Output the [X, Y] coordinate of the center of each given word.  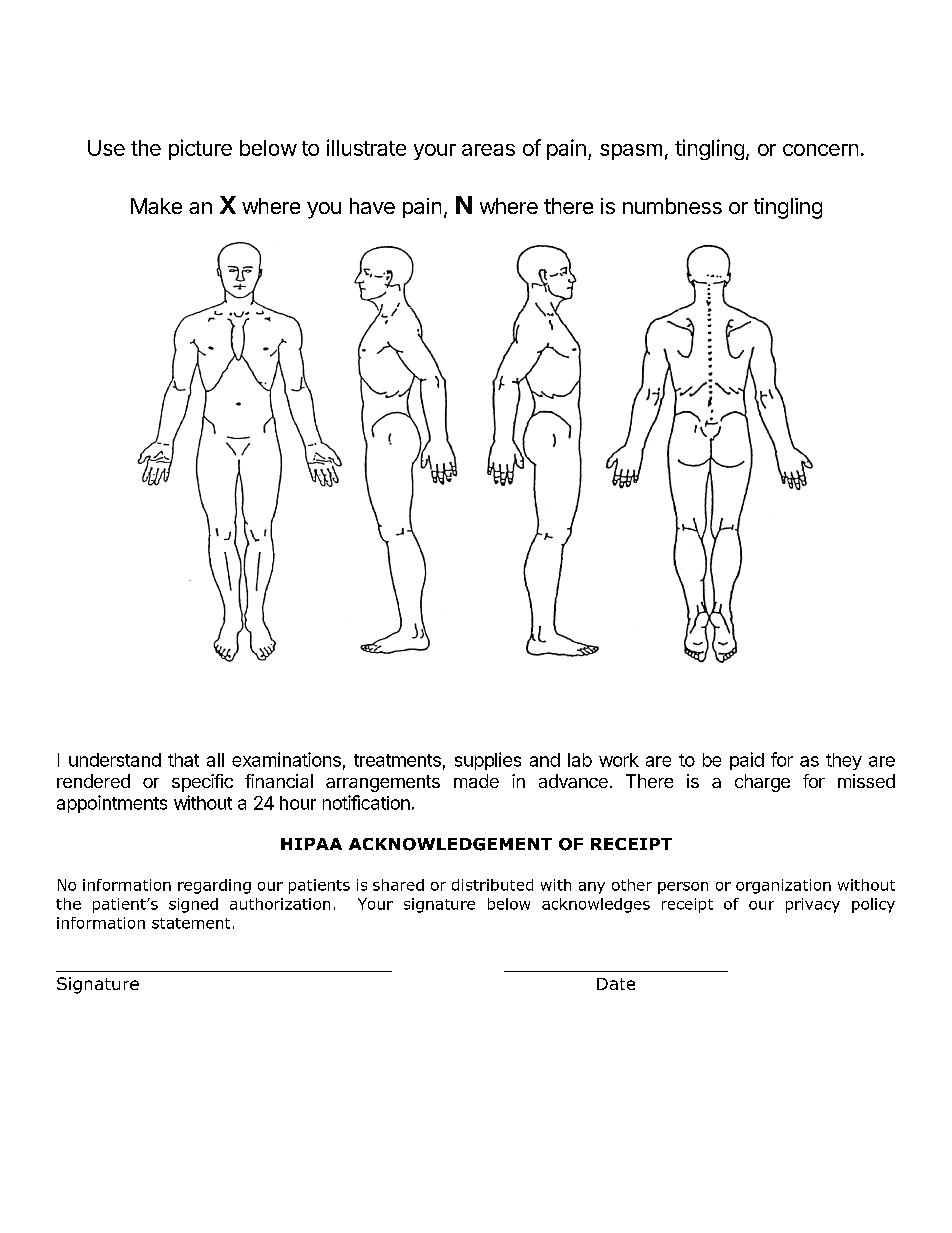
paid [747, 761]
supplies [488, 761]
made [476, 781]
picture [200, 149]
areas [488, 150]
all [215, 760]
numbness [672, 206]
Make [156, 206]
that [183, 760]
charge [762, 783]
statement [191, 923]
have [372, 206]
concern [820, 150]
